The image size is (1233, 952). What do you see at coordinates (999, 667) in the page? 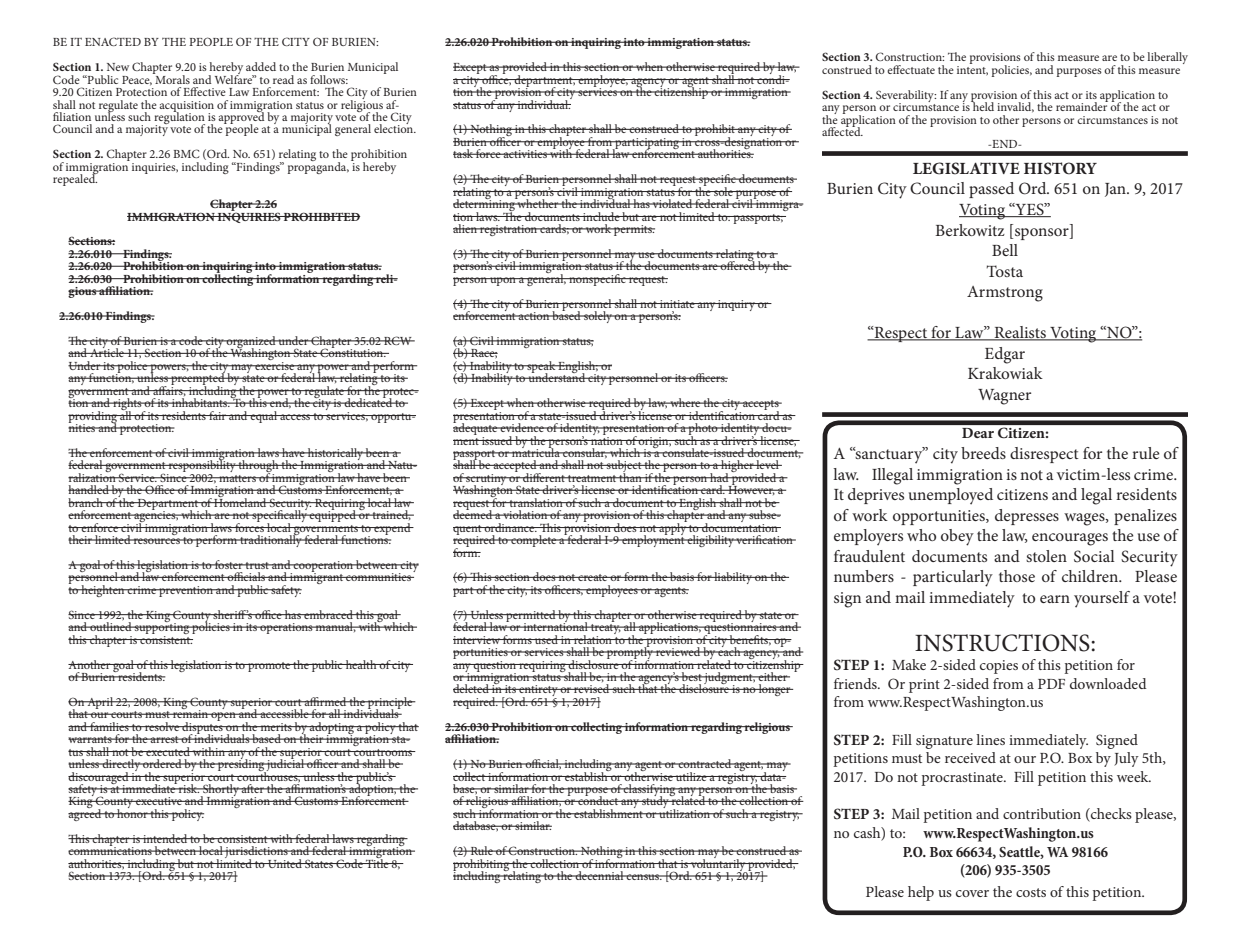
I see `copies` at bounding box center [999, 667].
